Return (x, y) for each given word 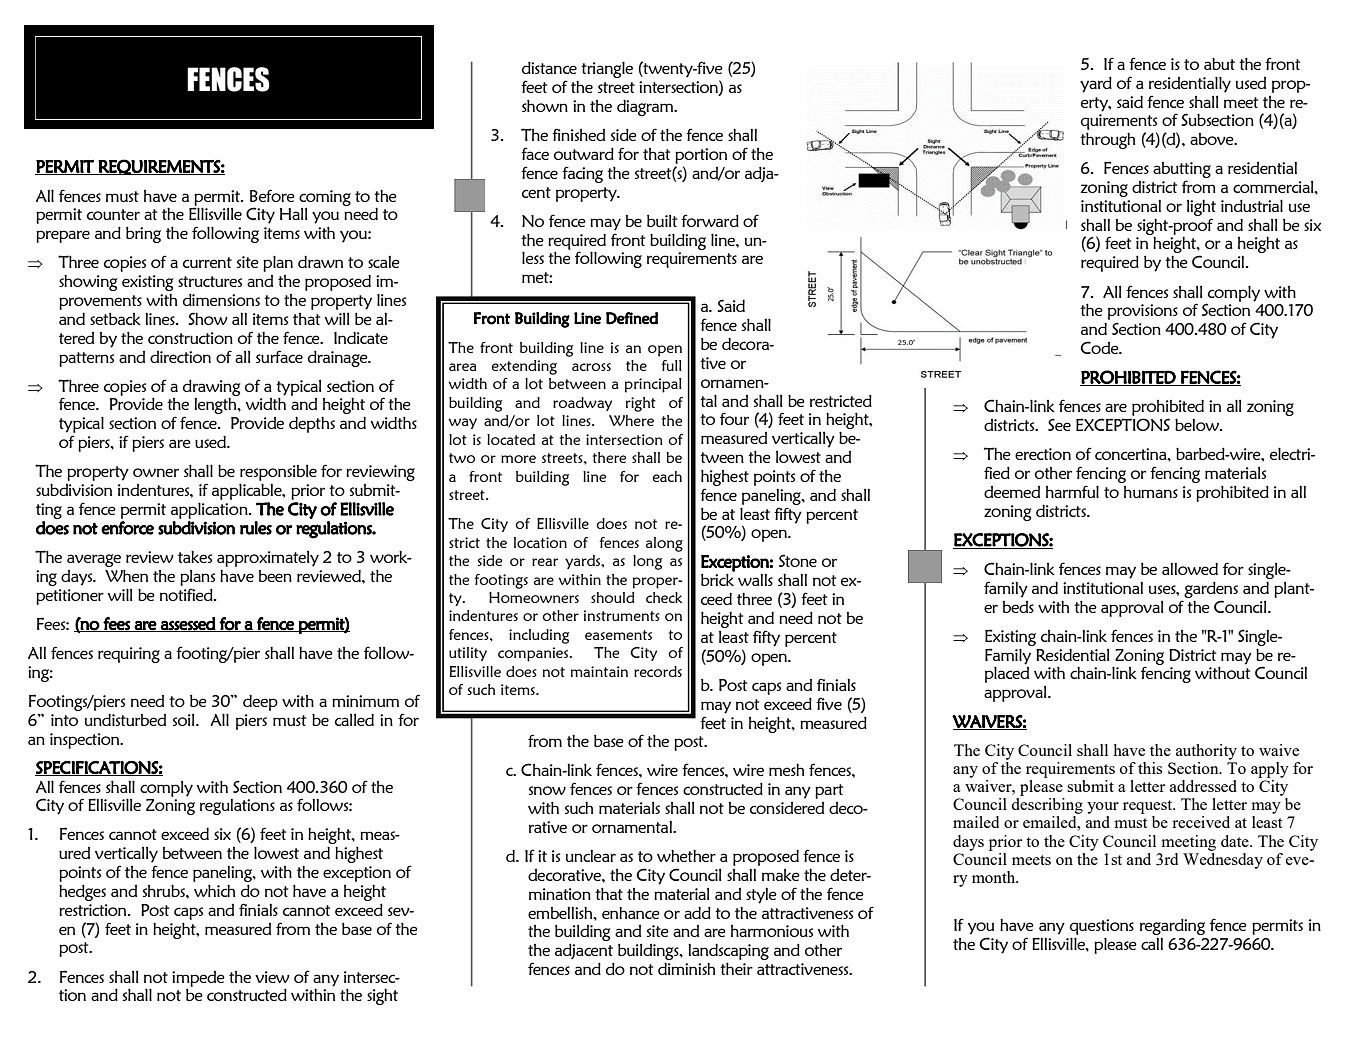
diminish (686, 968)
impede (198, 980)
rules (256, 528)
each (667, 476)
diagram (646, 107)
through (1107, 140)
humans (1151, 492)
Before (272, 195)
